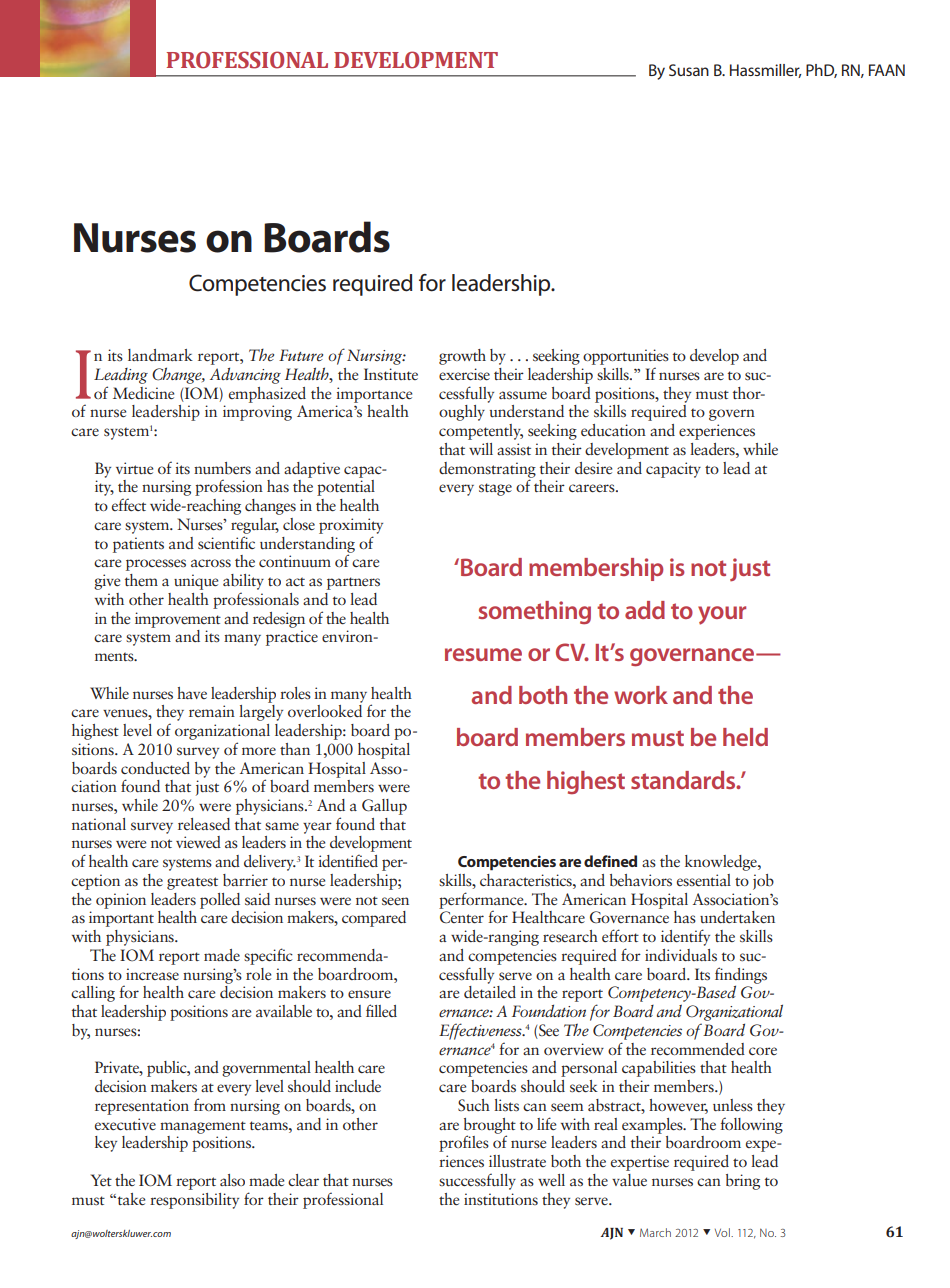 The width and height of the document is (950, 1288). I want to click on March, so click(655, 1232).
